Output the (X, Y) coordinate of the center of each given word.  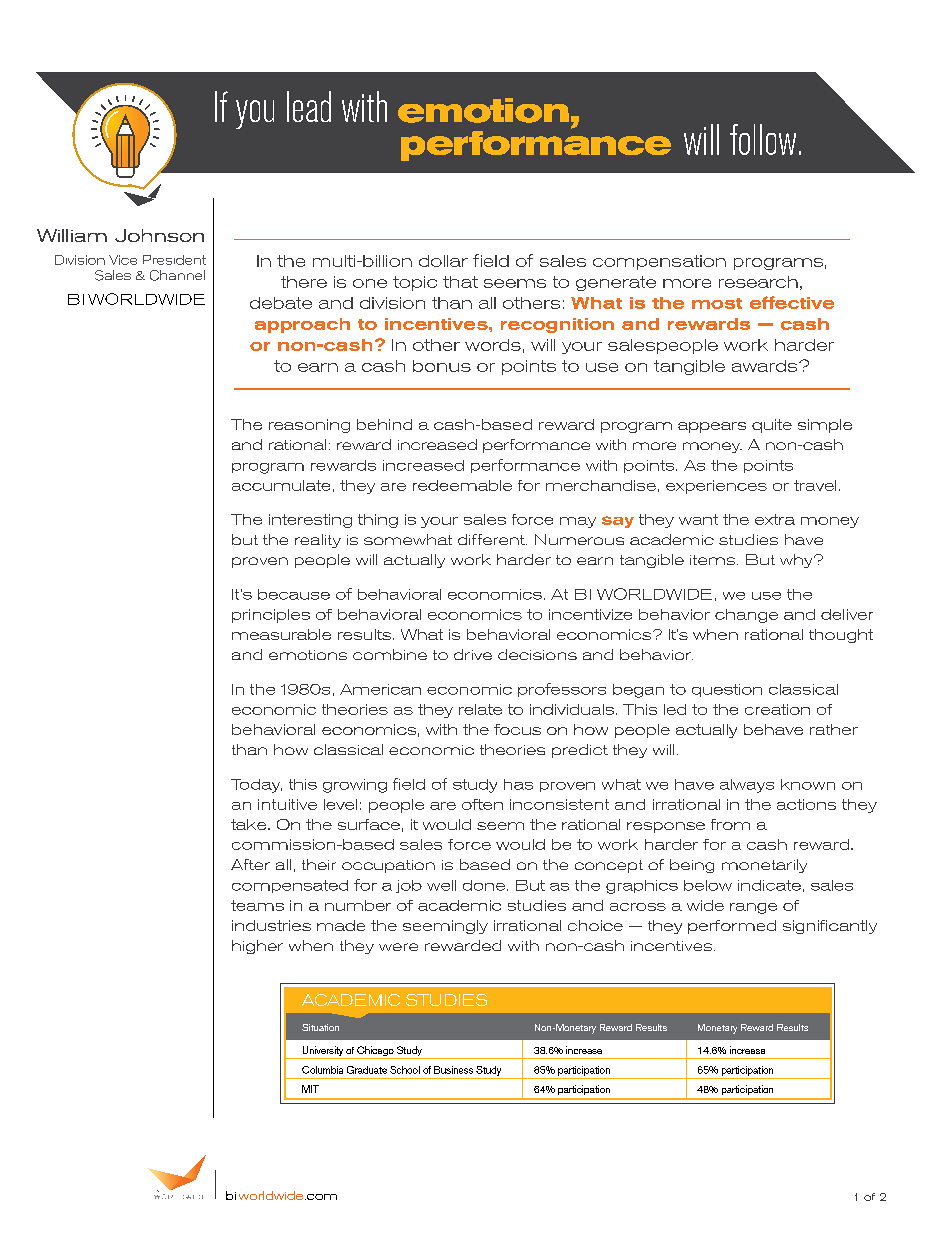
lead (309, 106)
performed (732, 927)
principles (271, 616)
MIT (310, 1089)
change (746, 616)
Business (453, 1070)
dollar (443, 261)
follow (763, 139)
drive (473, 654)
